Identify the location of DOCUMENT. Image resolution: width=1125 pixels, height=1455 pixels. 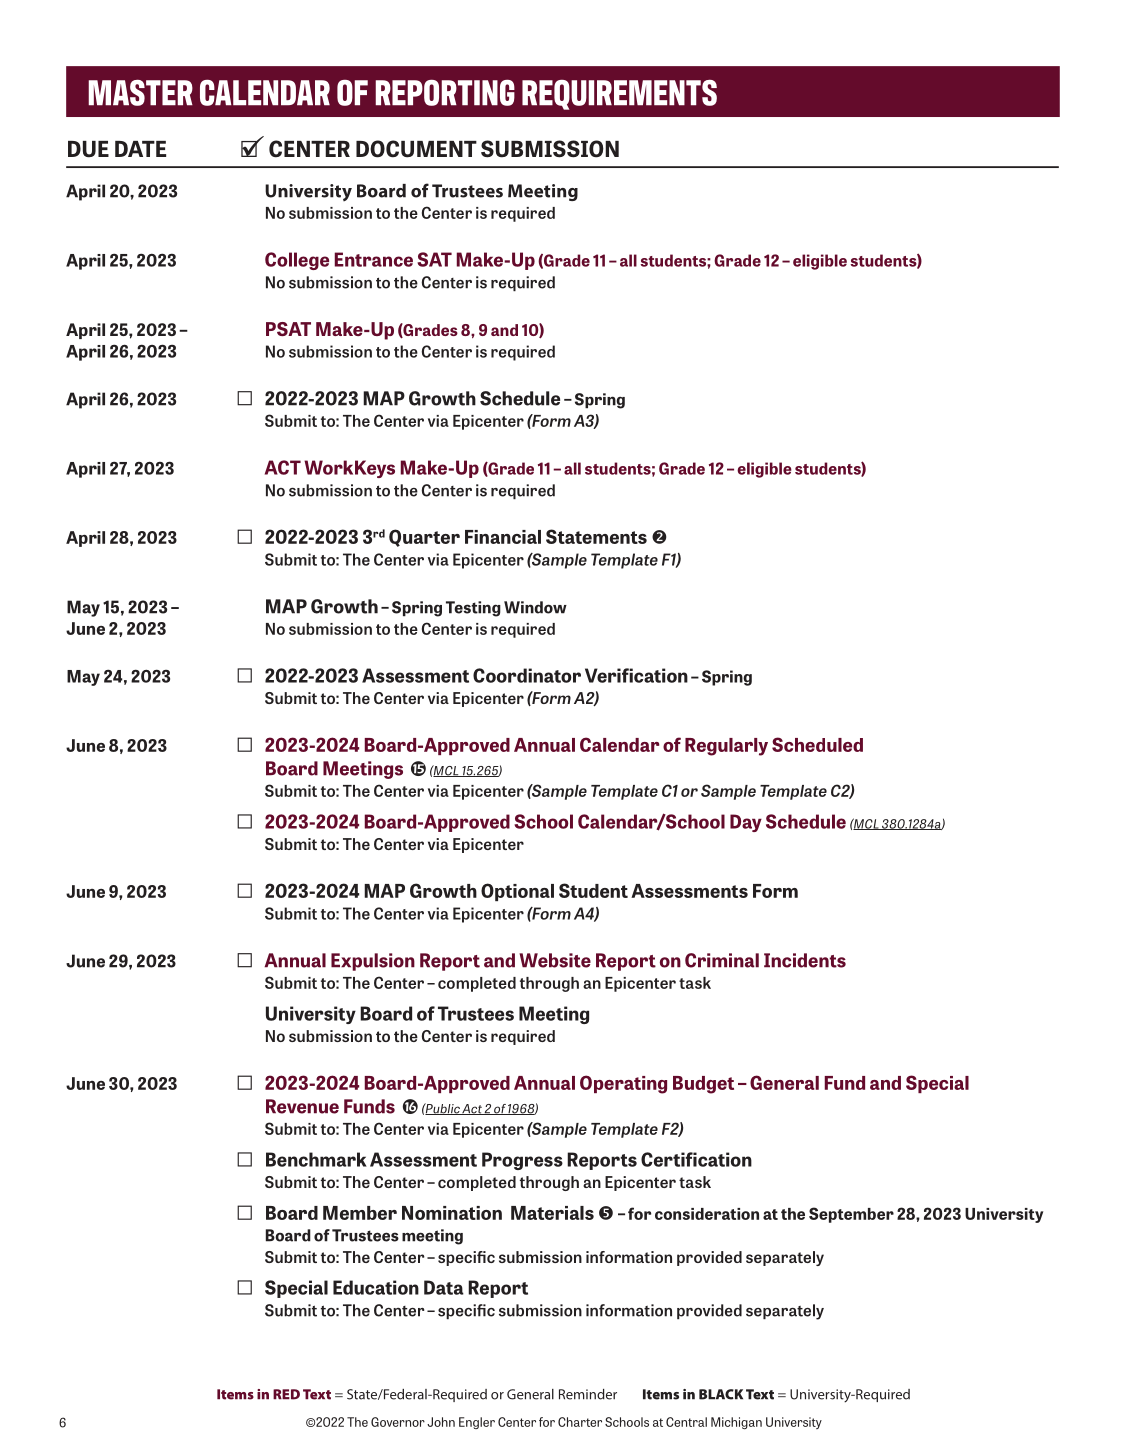
(416, 149).
